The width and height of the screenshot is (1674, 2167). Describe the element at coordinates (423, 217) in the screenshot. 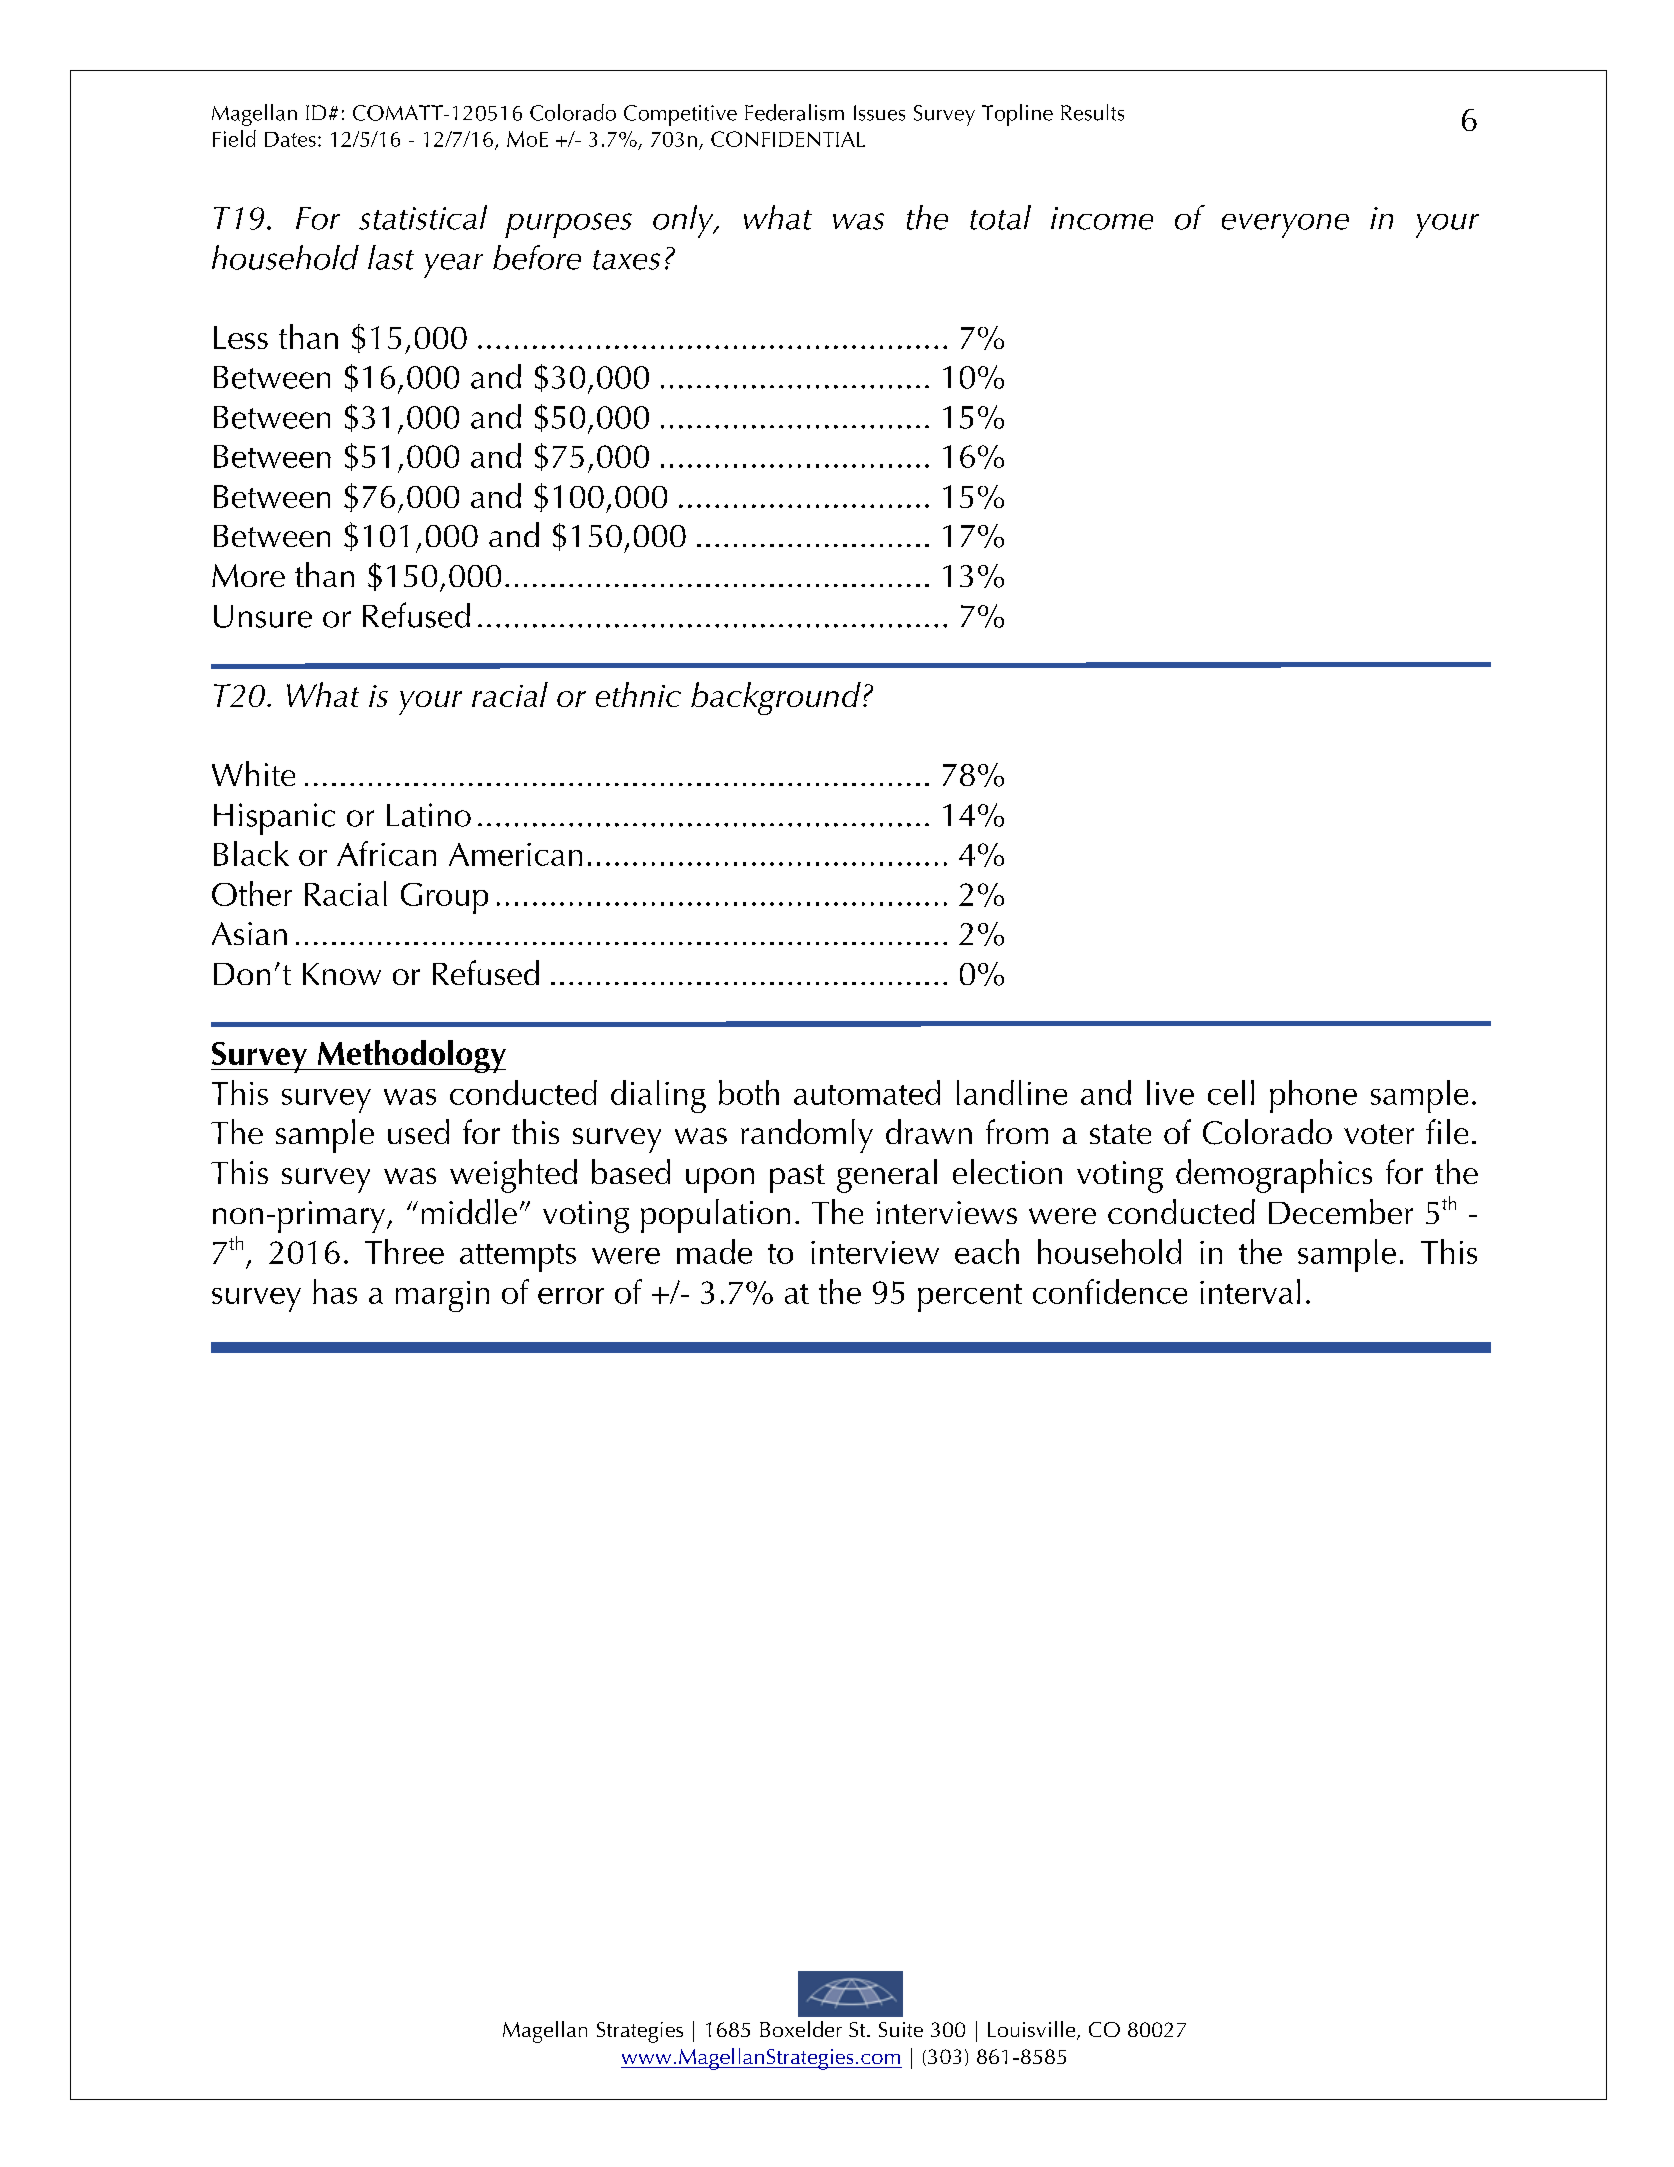

I see `statistical` at that location.
